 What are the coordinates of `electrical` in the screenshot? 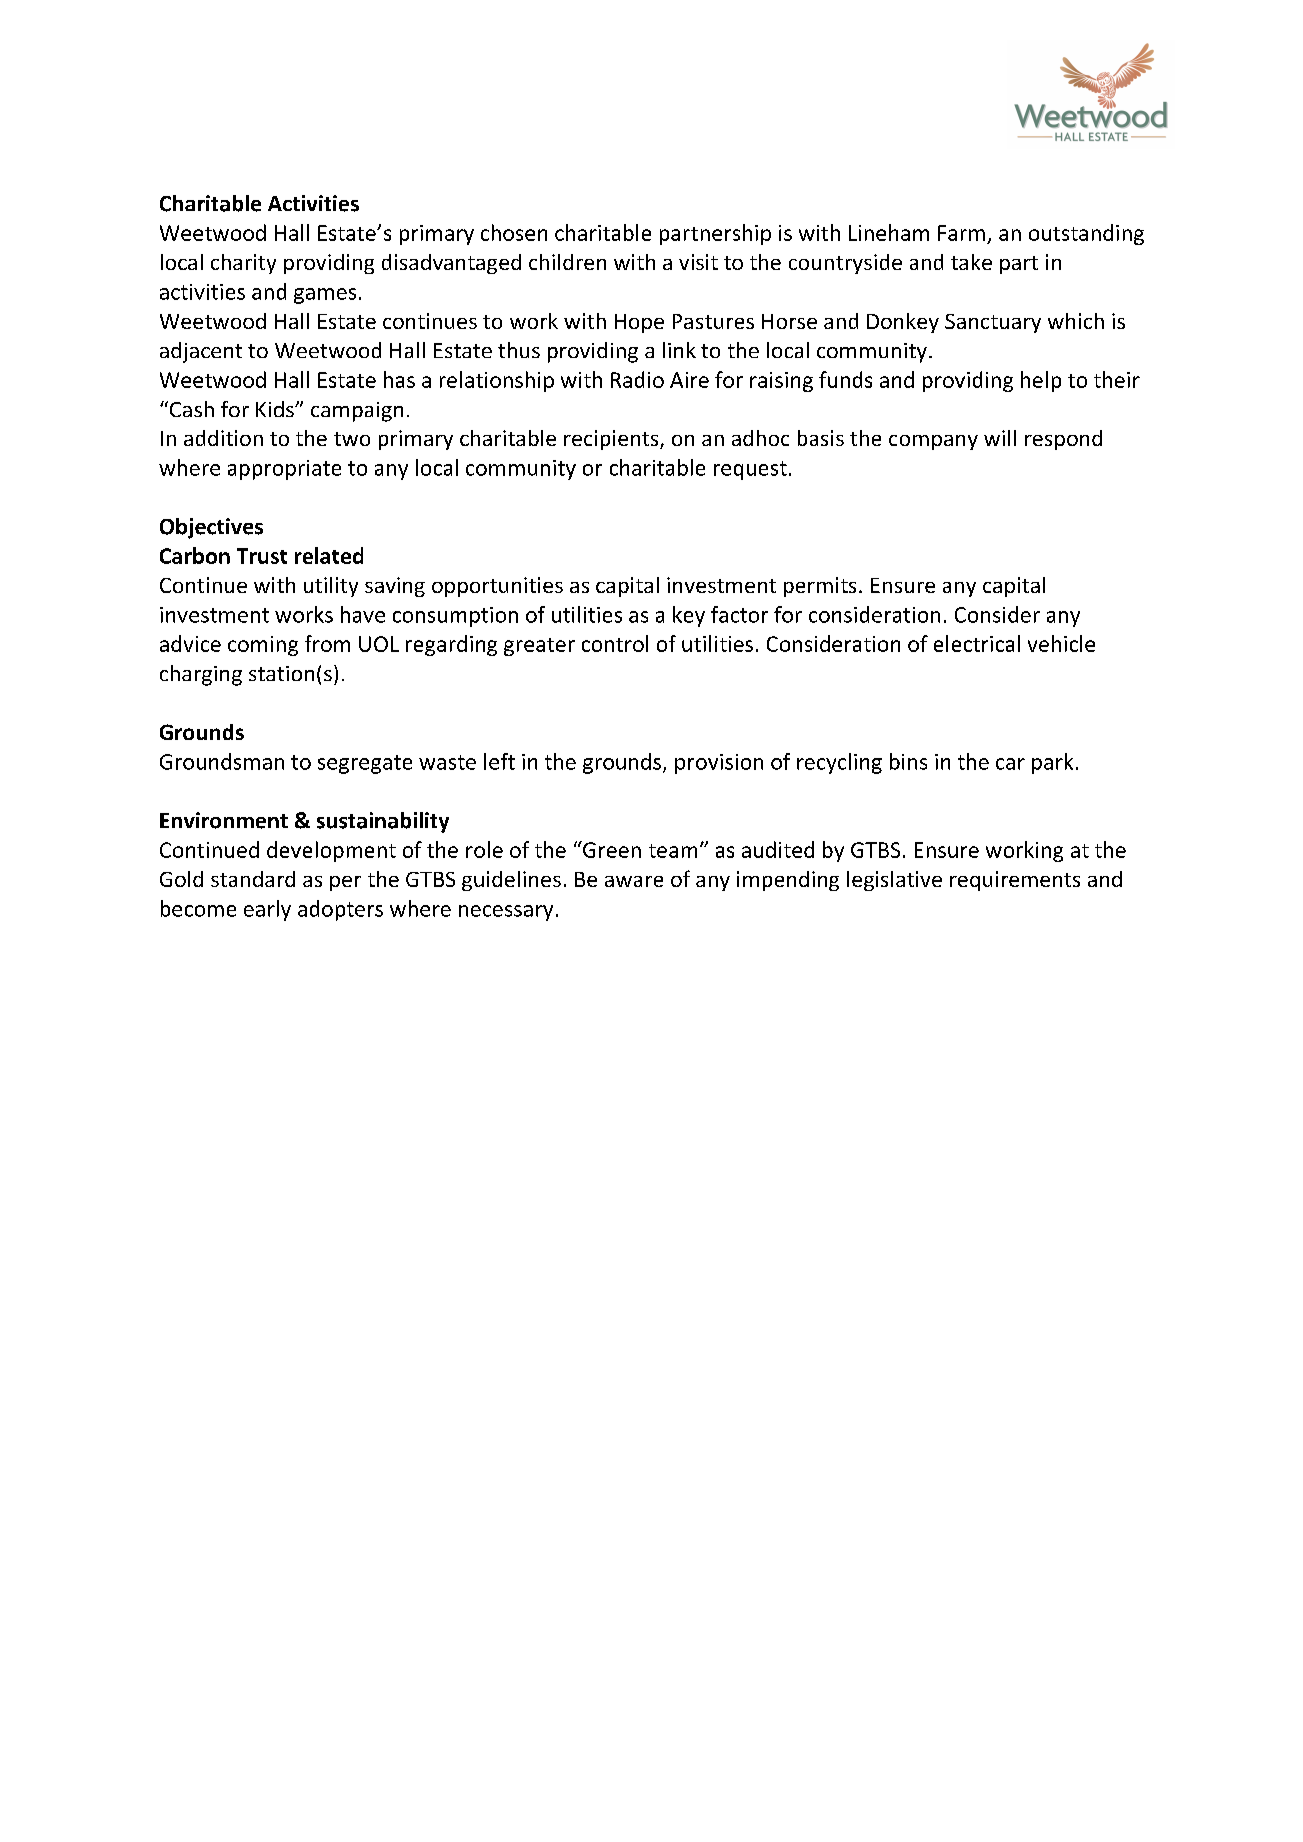 It's located at (977, 643).
